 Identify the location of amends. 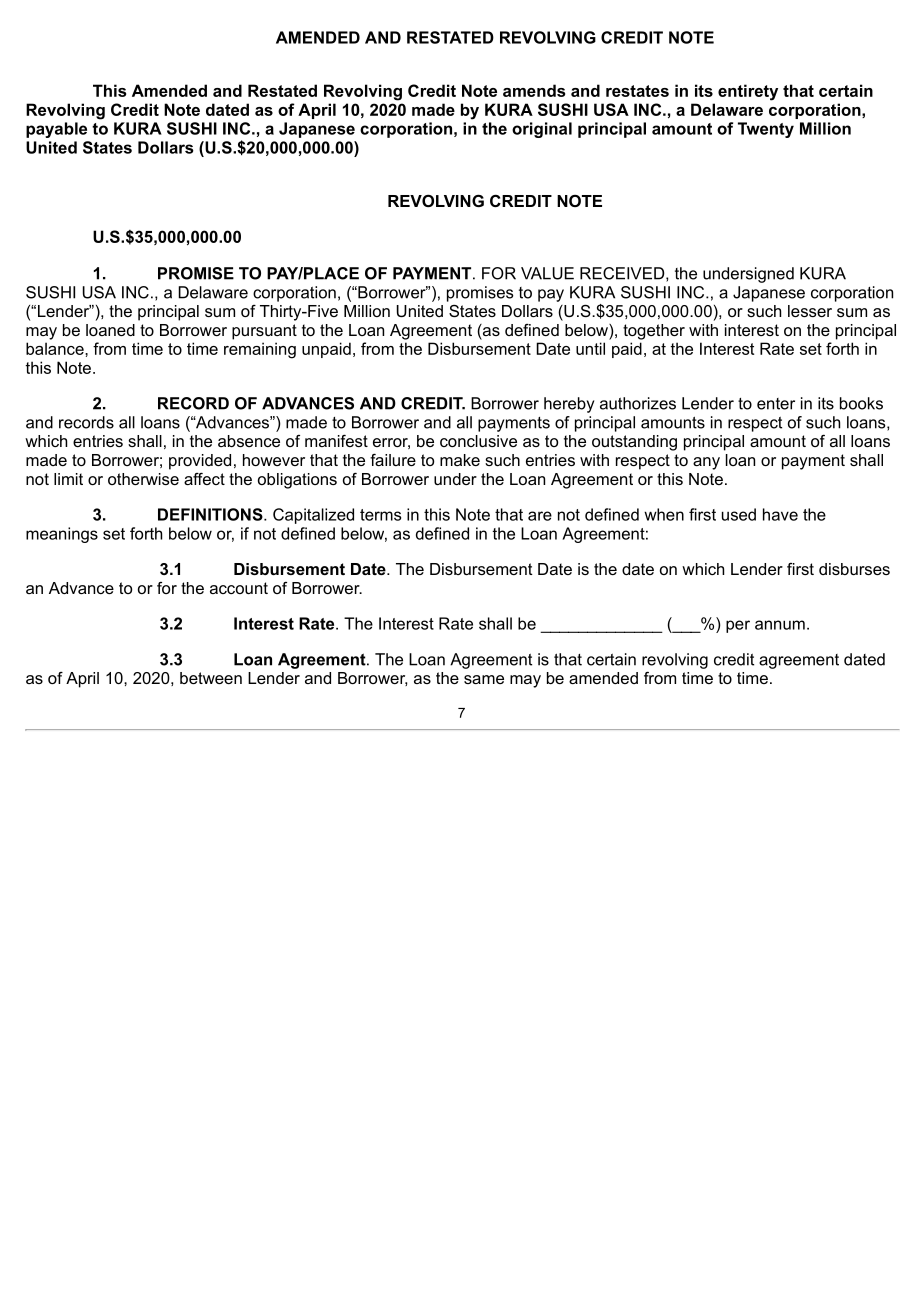
(534, 90).
